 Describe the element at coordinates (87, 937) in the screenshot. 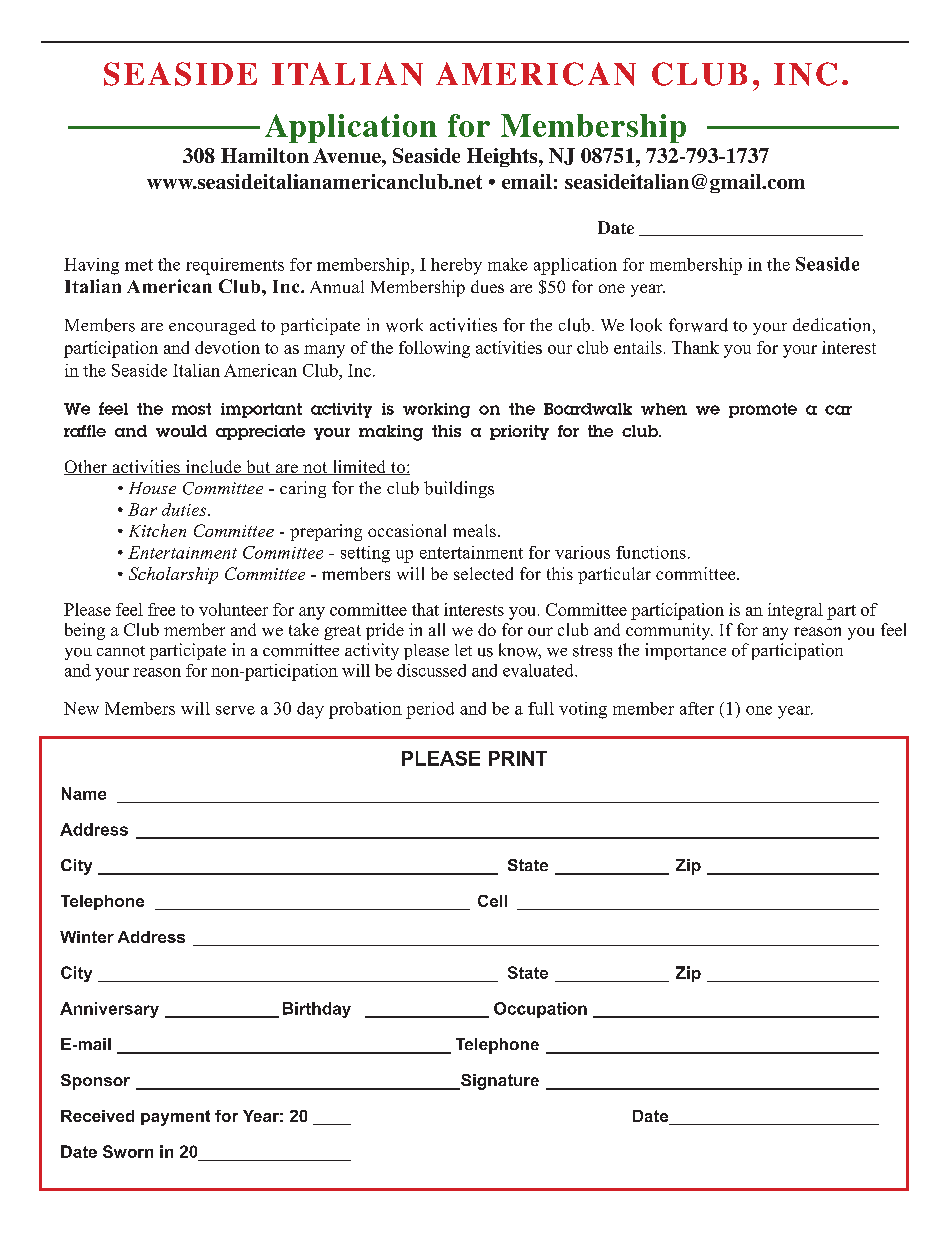

I see `Winter` at that location.
